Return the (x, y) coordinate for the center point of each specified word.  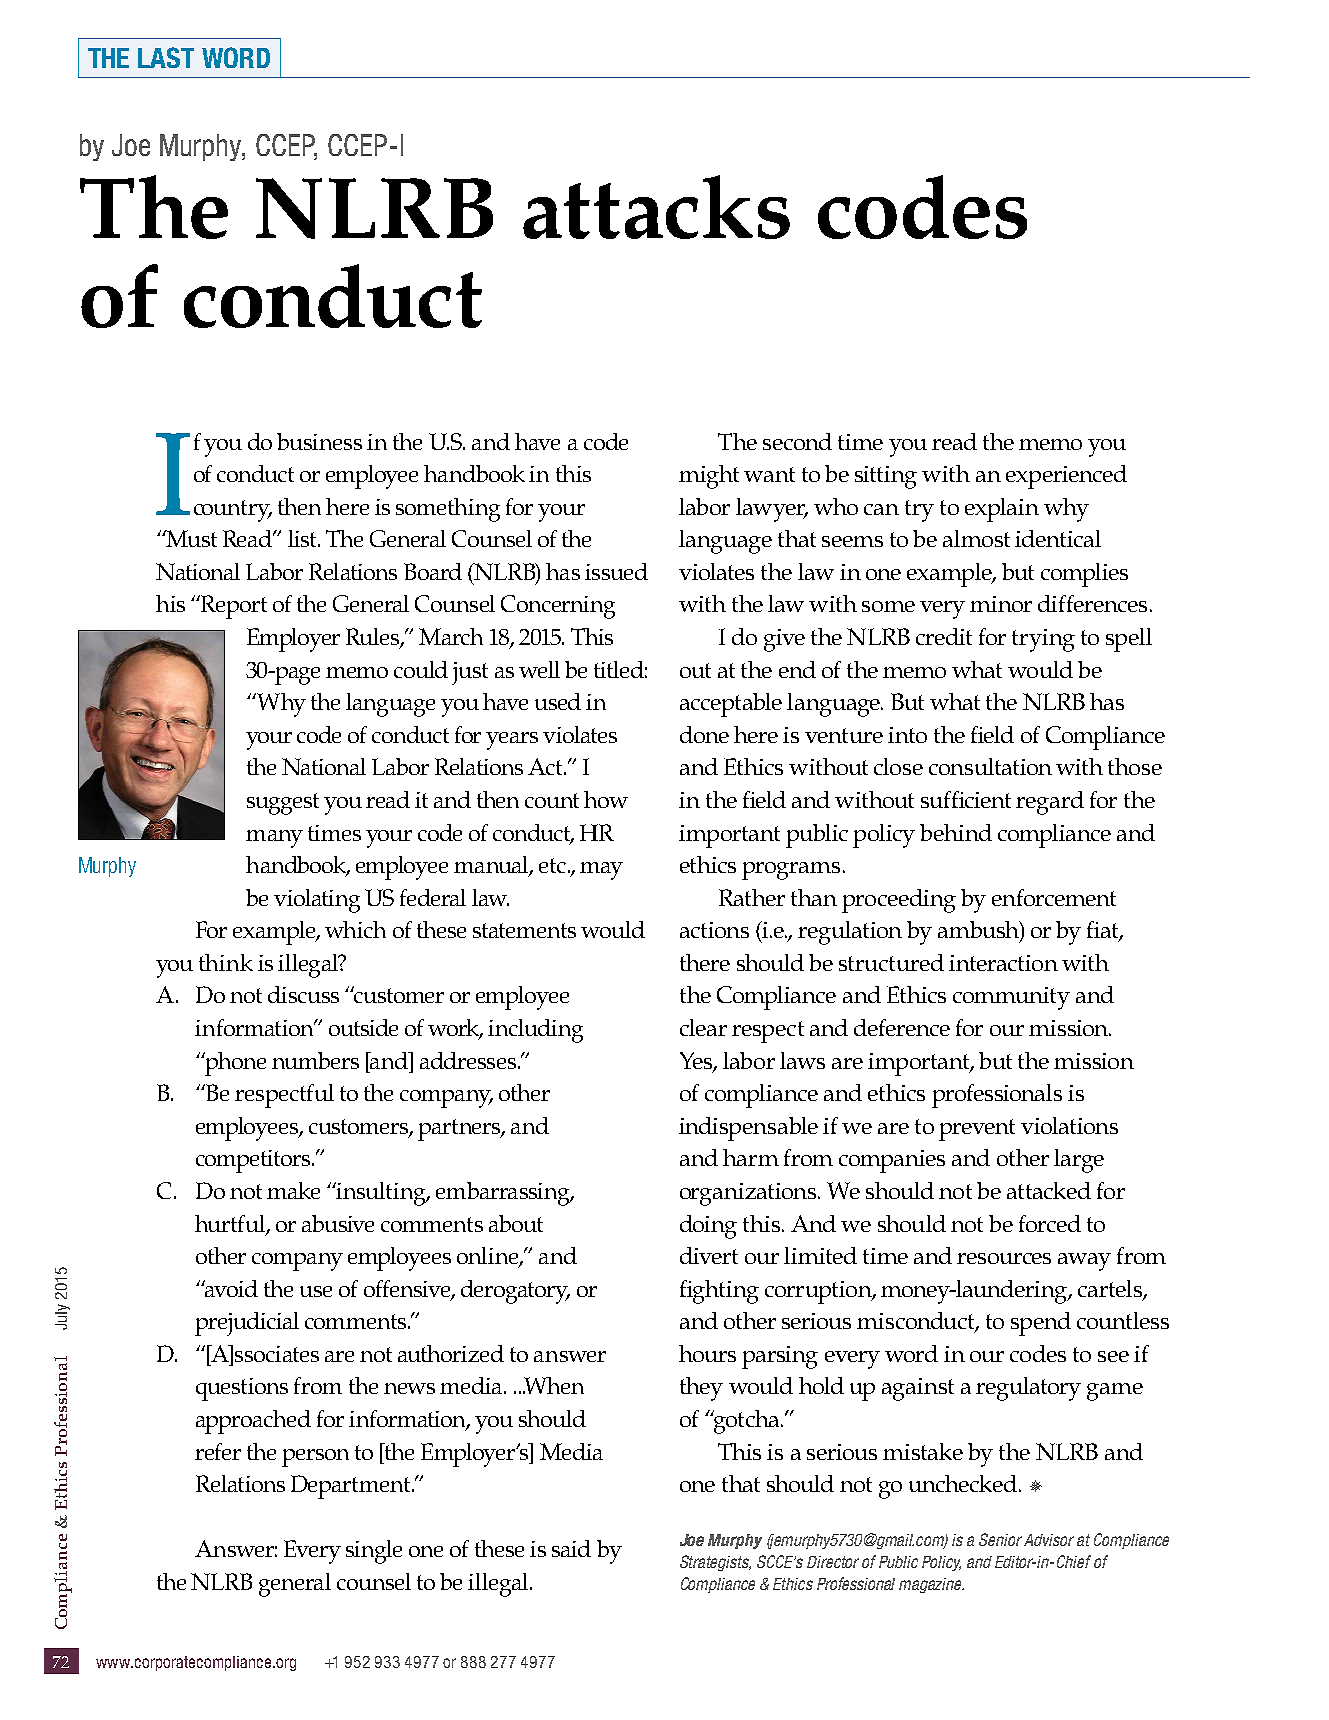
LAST (166, 57)
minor (1001, 604)
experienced (1066, 477)
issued (616, 571)
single (374, 1552)
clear (703, 1027)
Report (233, 607)
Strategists (715, 1563)
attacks (656, 207)
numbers (315, 1060)
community (1011, 998)
